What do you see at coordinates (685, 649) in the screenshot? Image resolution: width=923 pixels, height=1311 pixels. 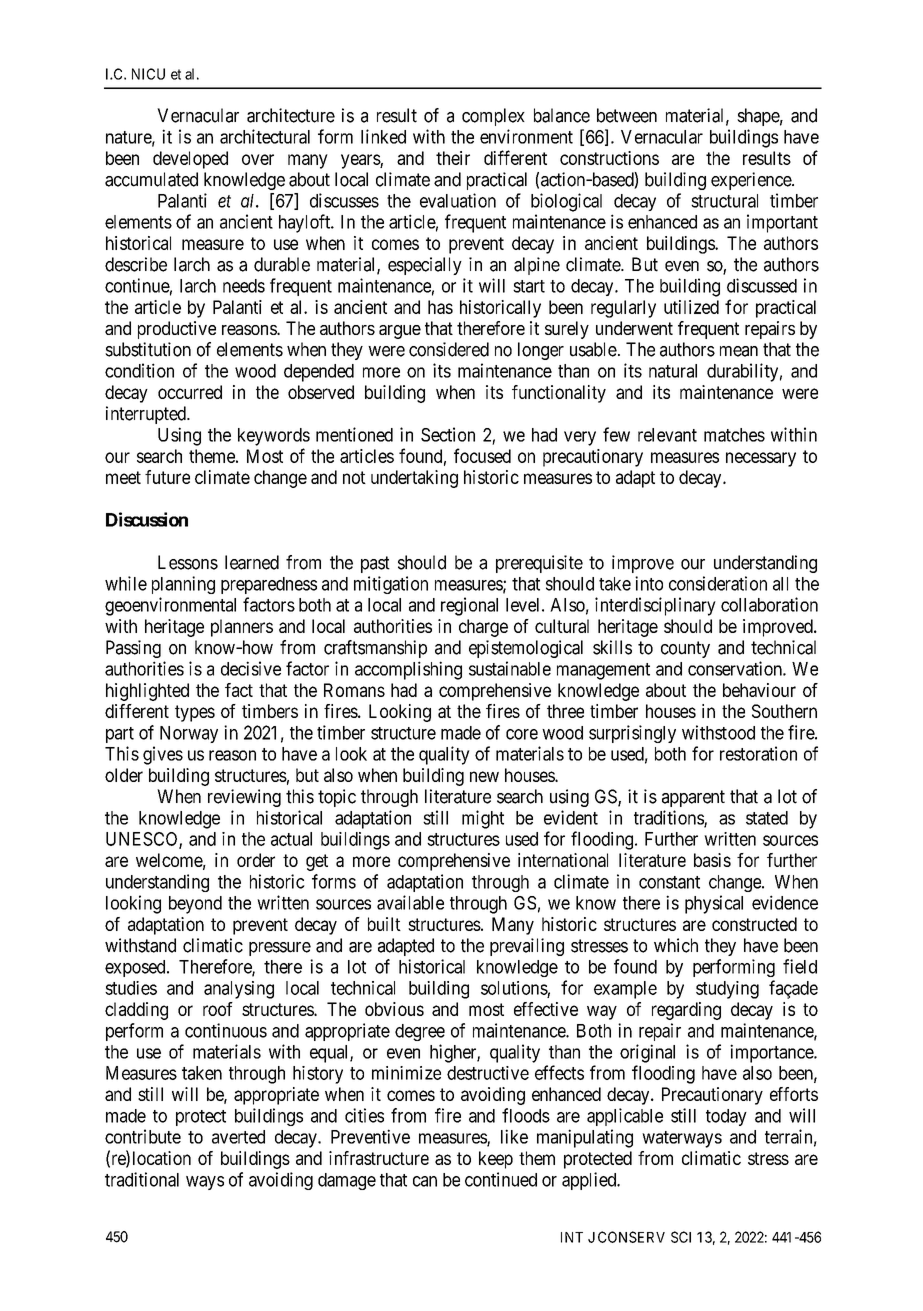 I see `county` at bounding box center [685, 649].
